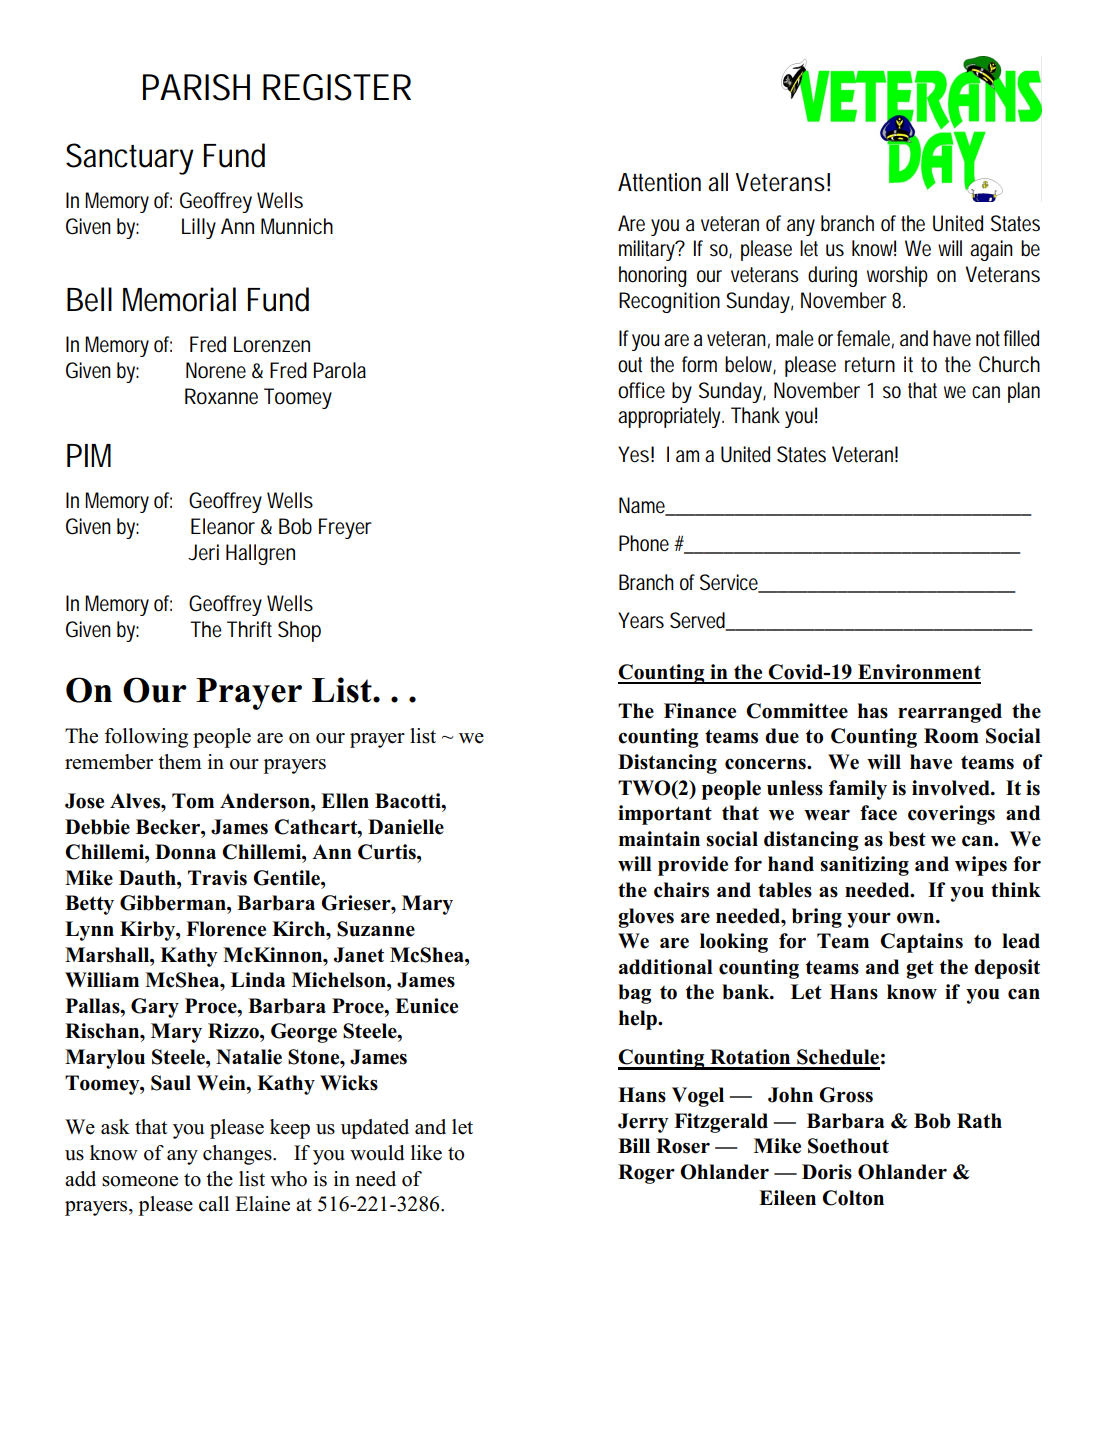 The image size is (1106, 1432). I want to click on PARISH, so click(196, 87).
